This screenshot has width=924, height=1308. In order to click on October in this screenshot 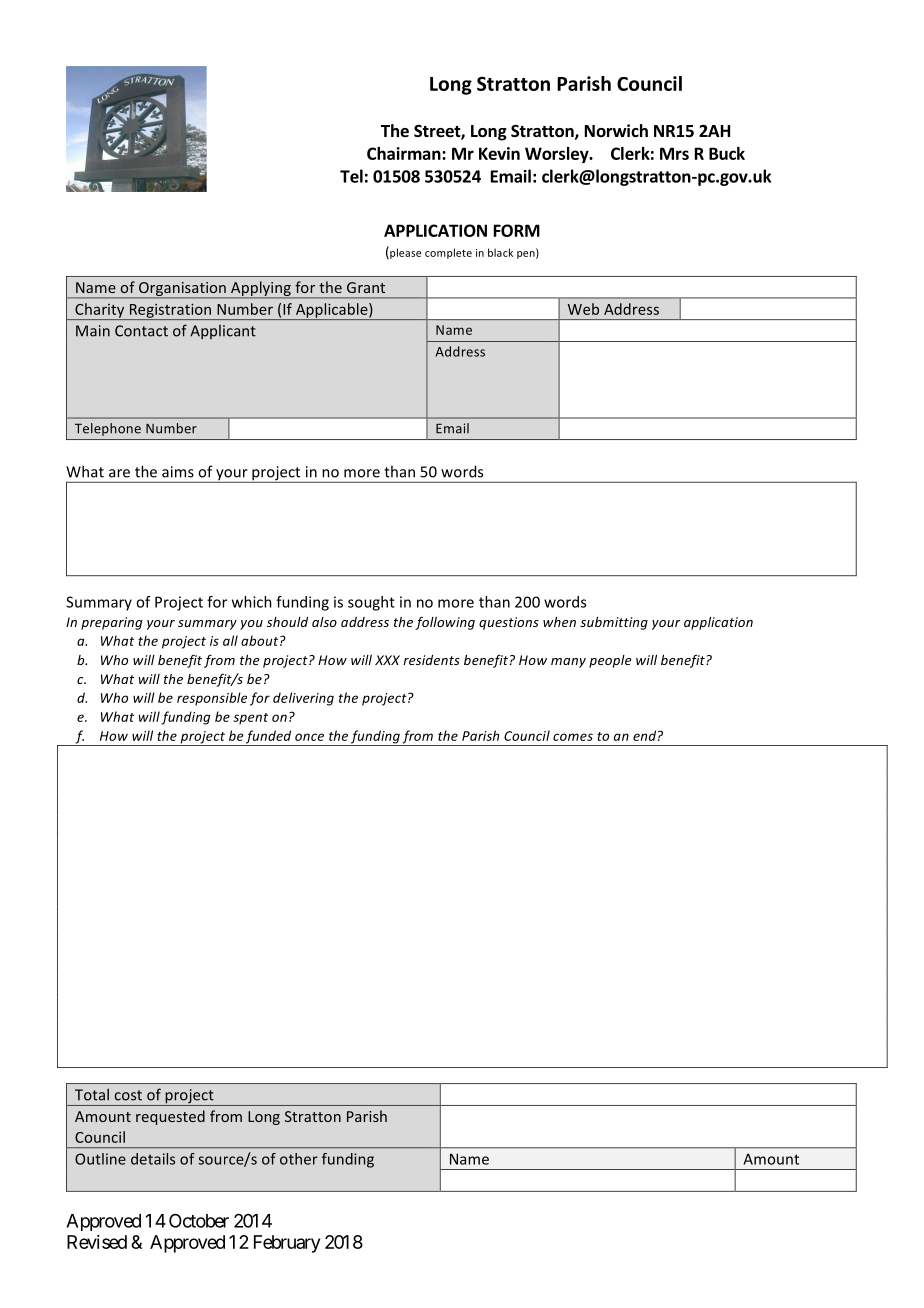, I will do `click(199, 1220)`.
